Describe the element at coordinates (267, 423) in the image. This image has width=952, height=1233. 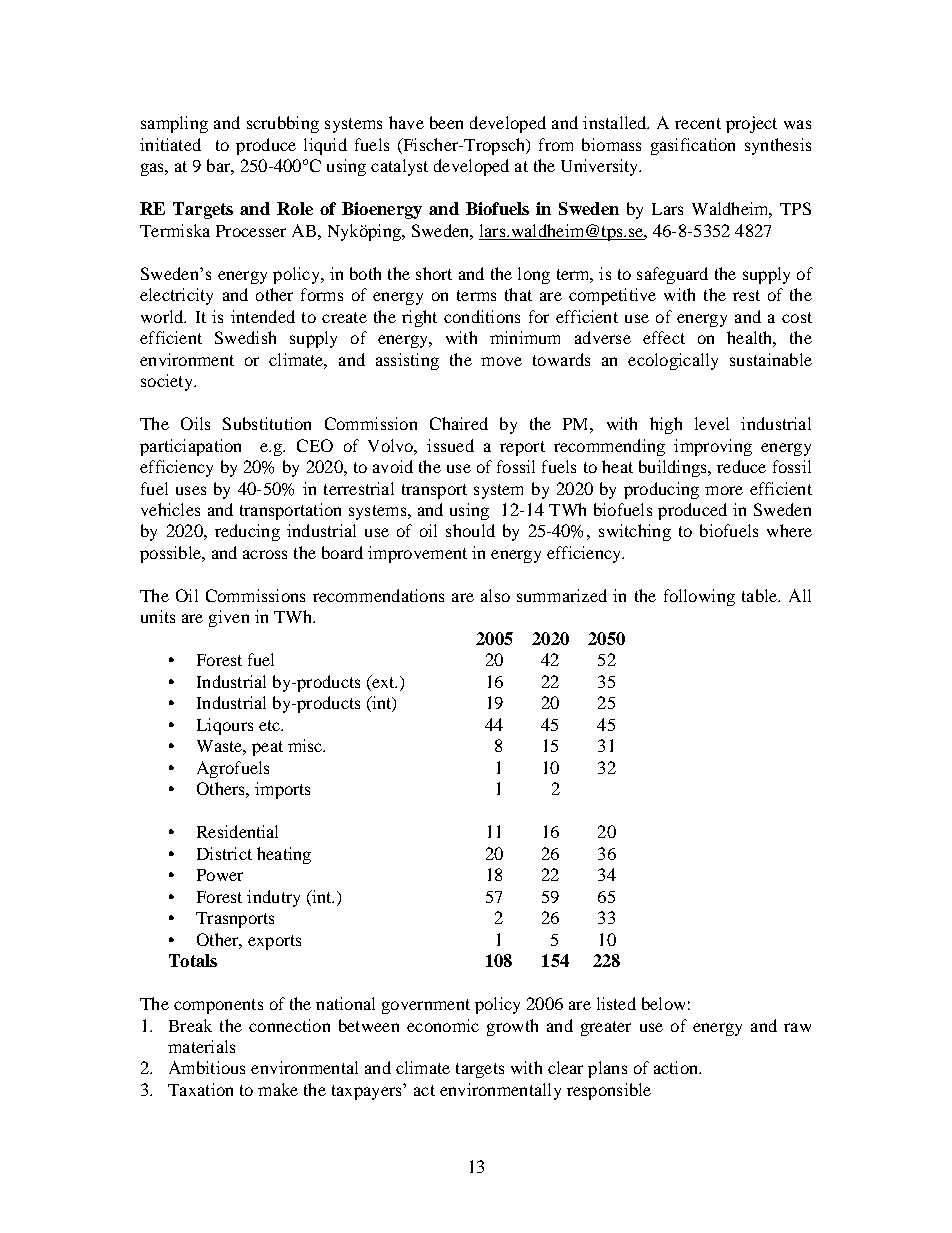
I see `Substitution` at that location.
